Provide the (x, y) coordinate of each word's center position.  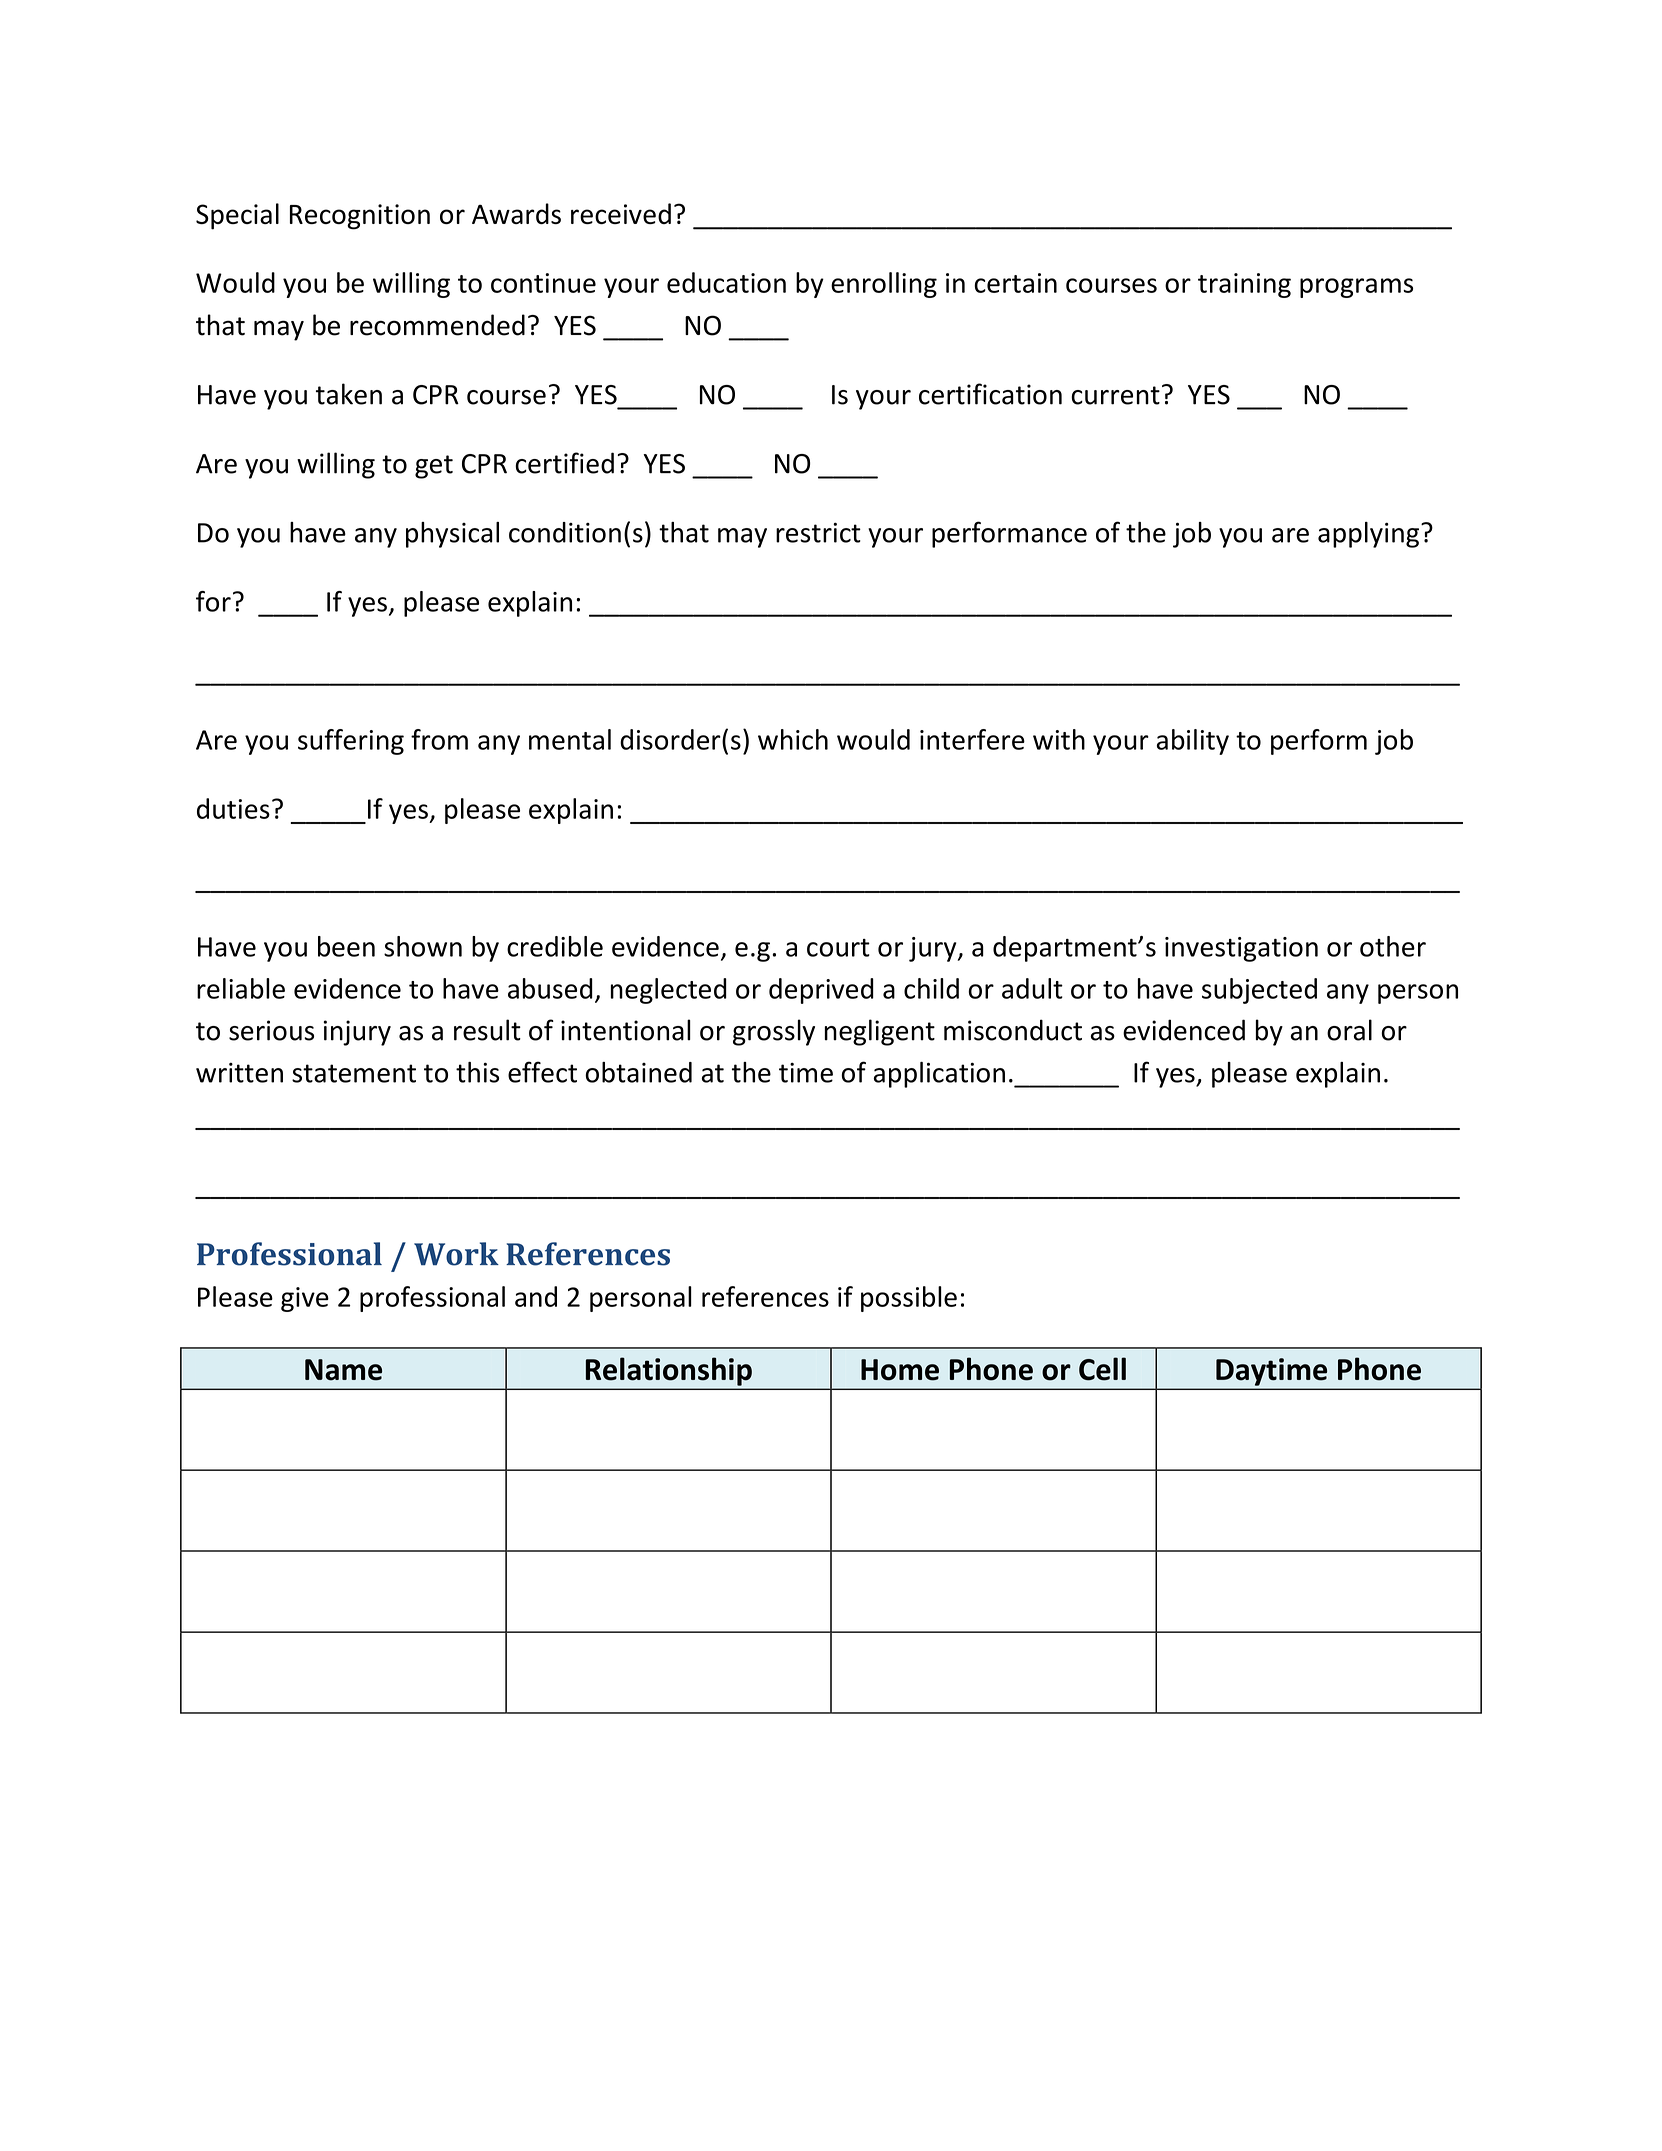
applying (1370, 535)
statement (354, 1073)
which (793, 739)
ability (1193, 742)
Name (343, 1370)
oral (1349, 1030)
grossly (774, 1032)
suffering (351, 742)
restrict (818, 532)
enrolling (884, 285)
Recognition (360, 217)
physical (452, 535)
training (1244, 285)
